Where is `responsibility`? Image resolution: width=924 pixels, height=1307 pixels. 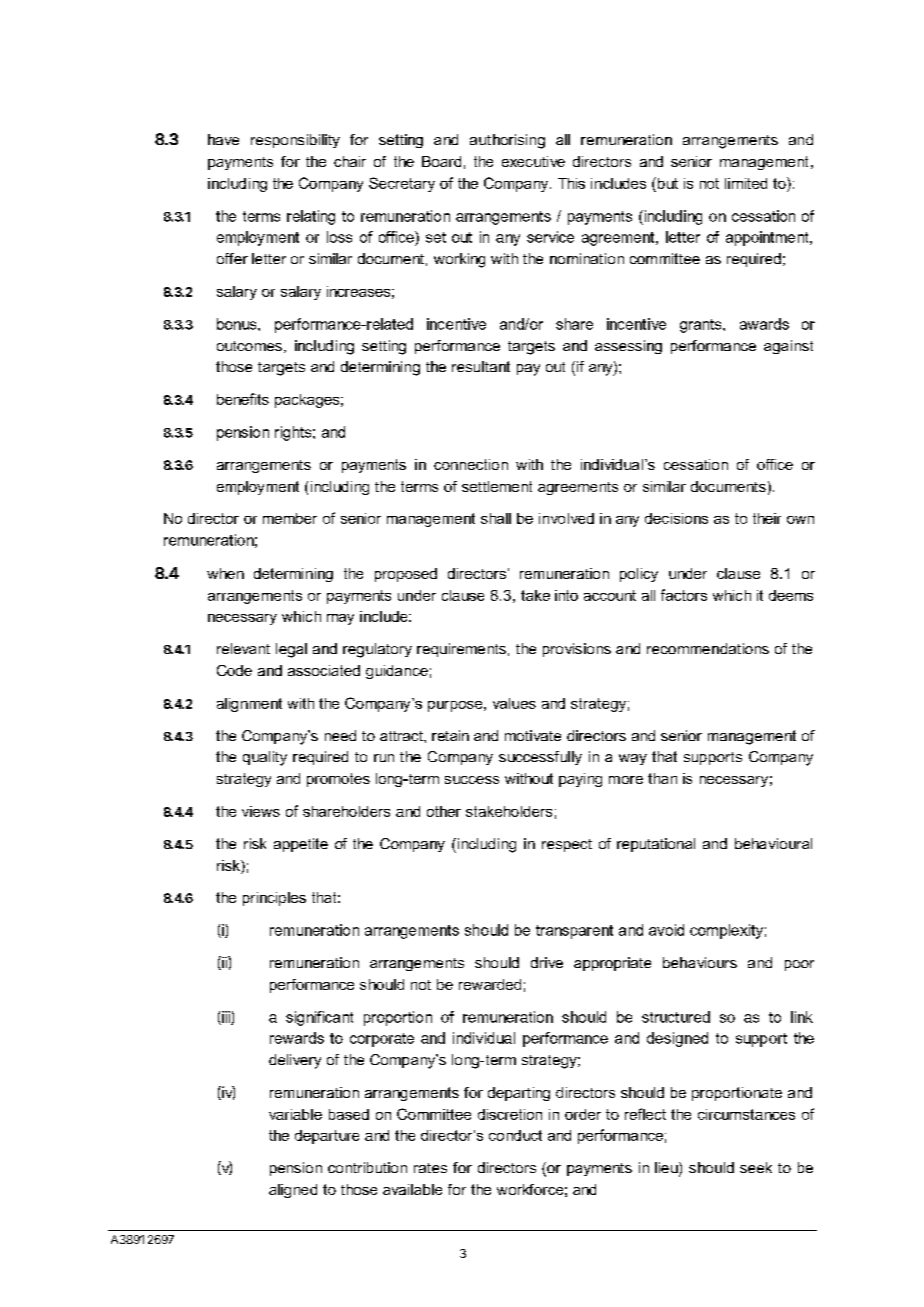
responsibility is located at coordinates (295, 141).
